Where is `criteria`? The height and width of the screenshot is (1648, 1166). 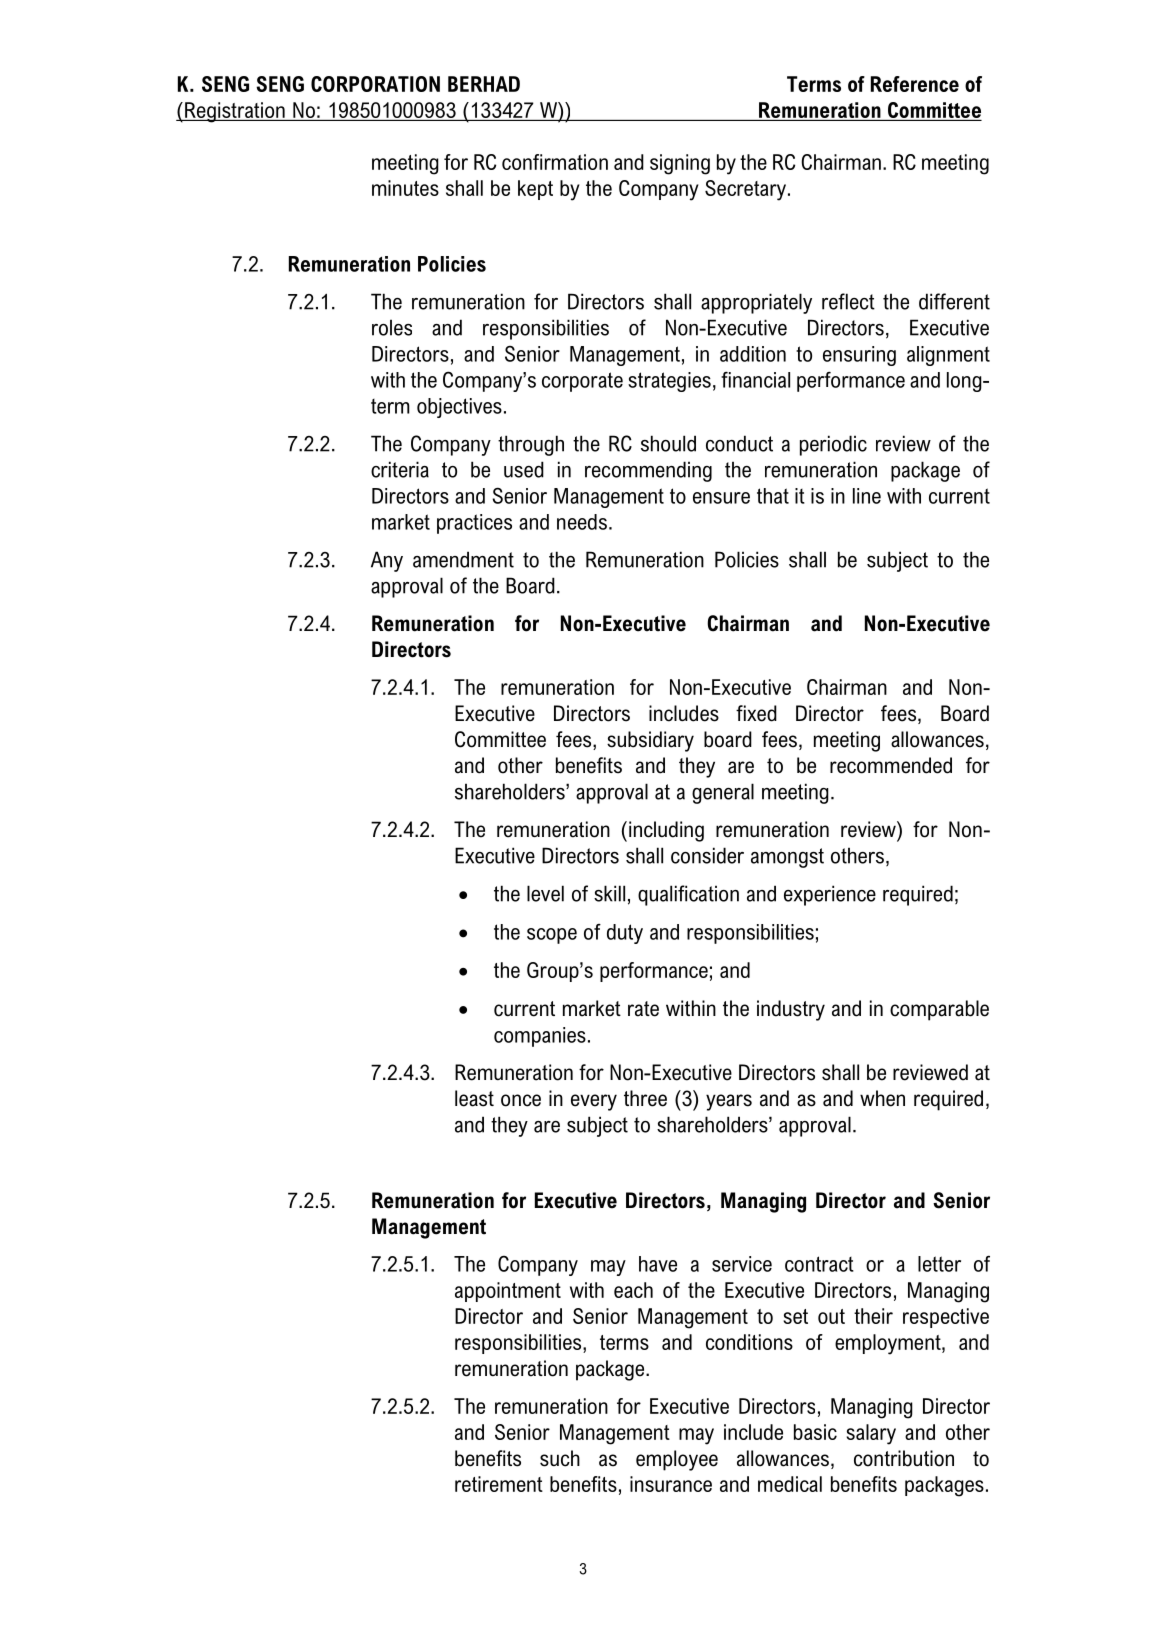
criteria is located at coordinates (400, 469).
